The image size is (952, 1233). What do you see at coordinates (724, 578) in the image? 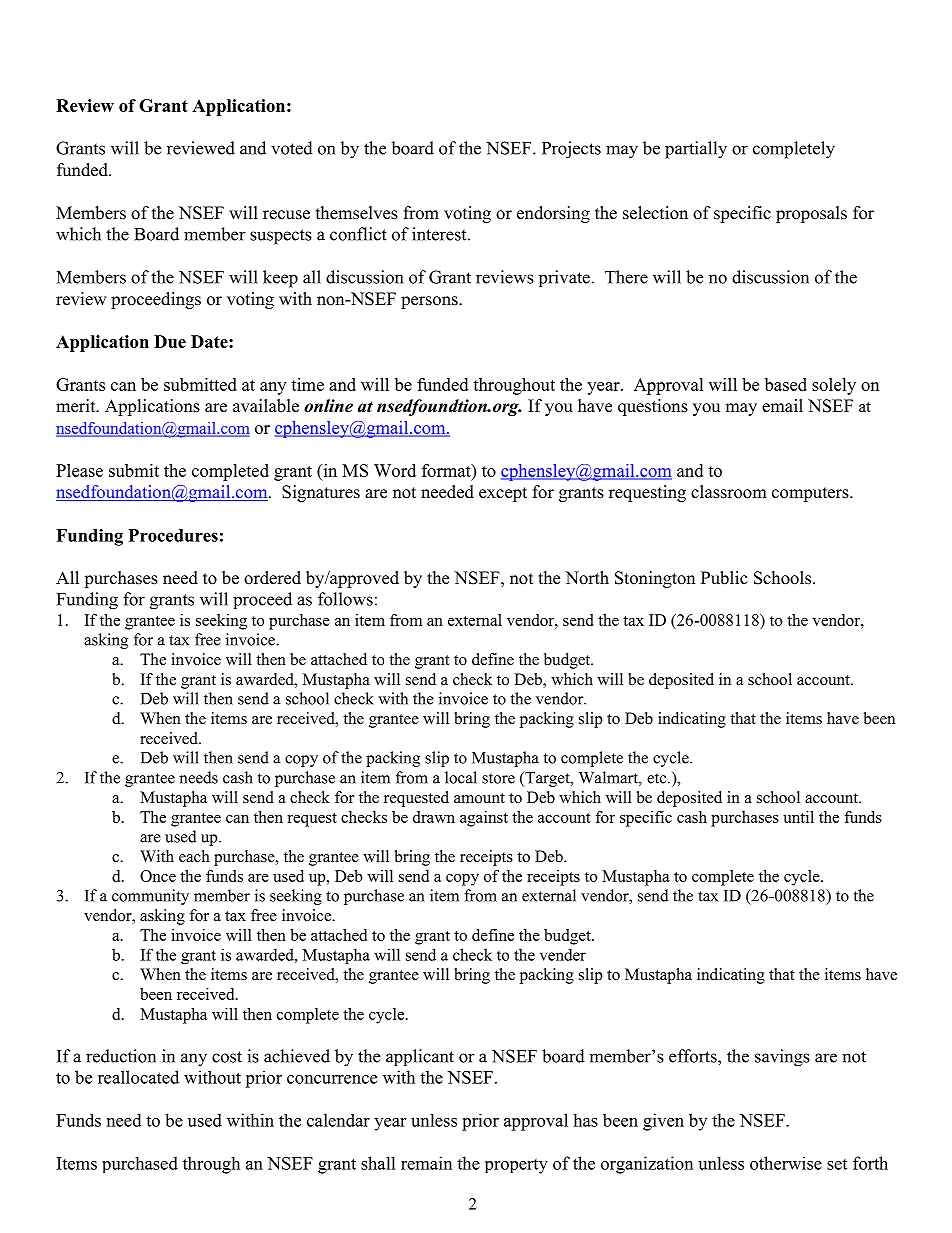
I see `Public` at bounding box center [724, 578].
